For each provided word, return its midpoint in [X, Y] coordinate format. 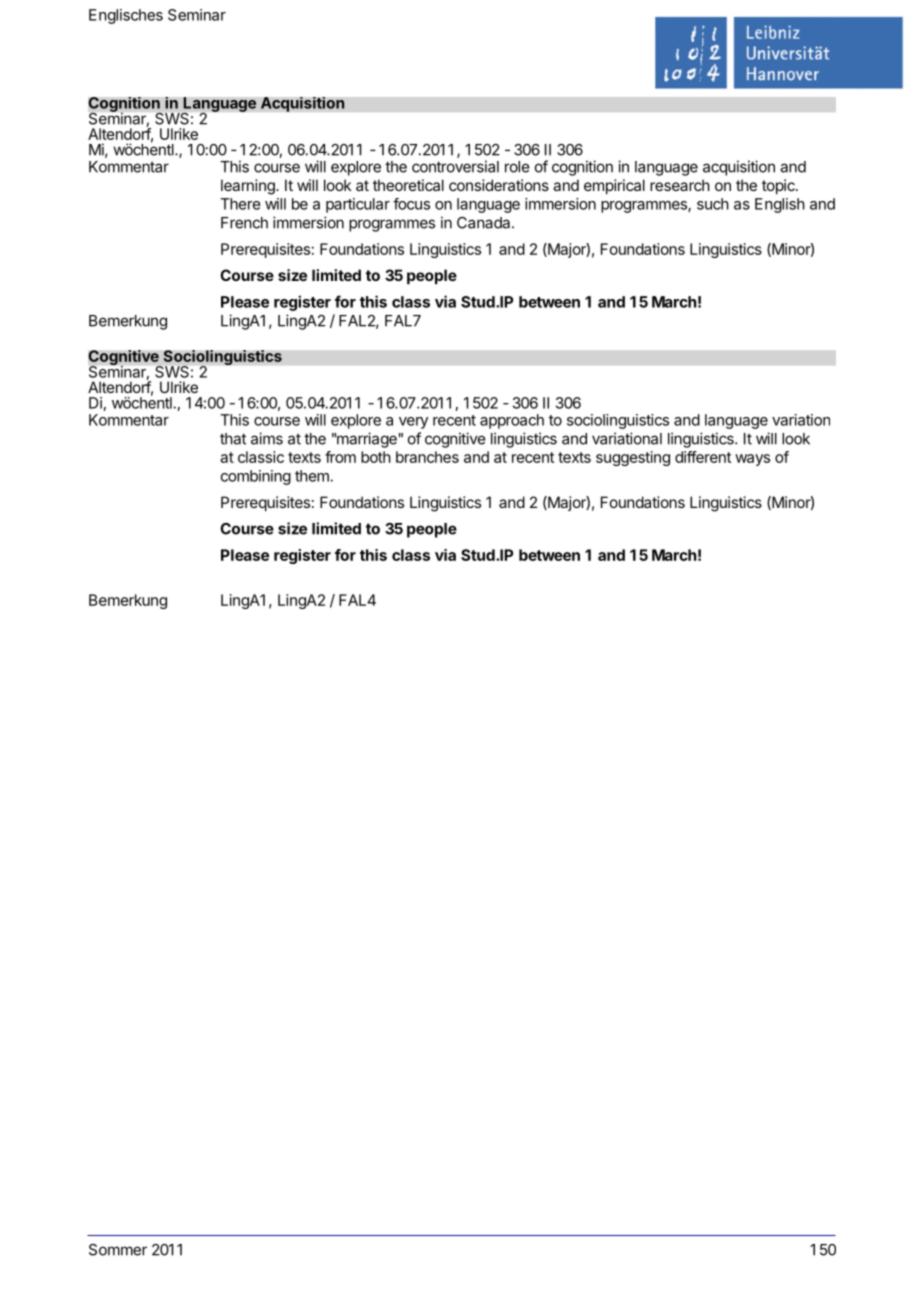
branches [427, 457]
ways [752, 460]
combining [256, 477]
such [713, 204]
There [240, 204]
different [703, 457]
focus [411, 204]
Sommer [118, 1250]
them [312, 476]
